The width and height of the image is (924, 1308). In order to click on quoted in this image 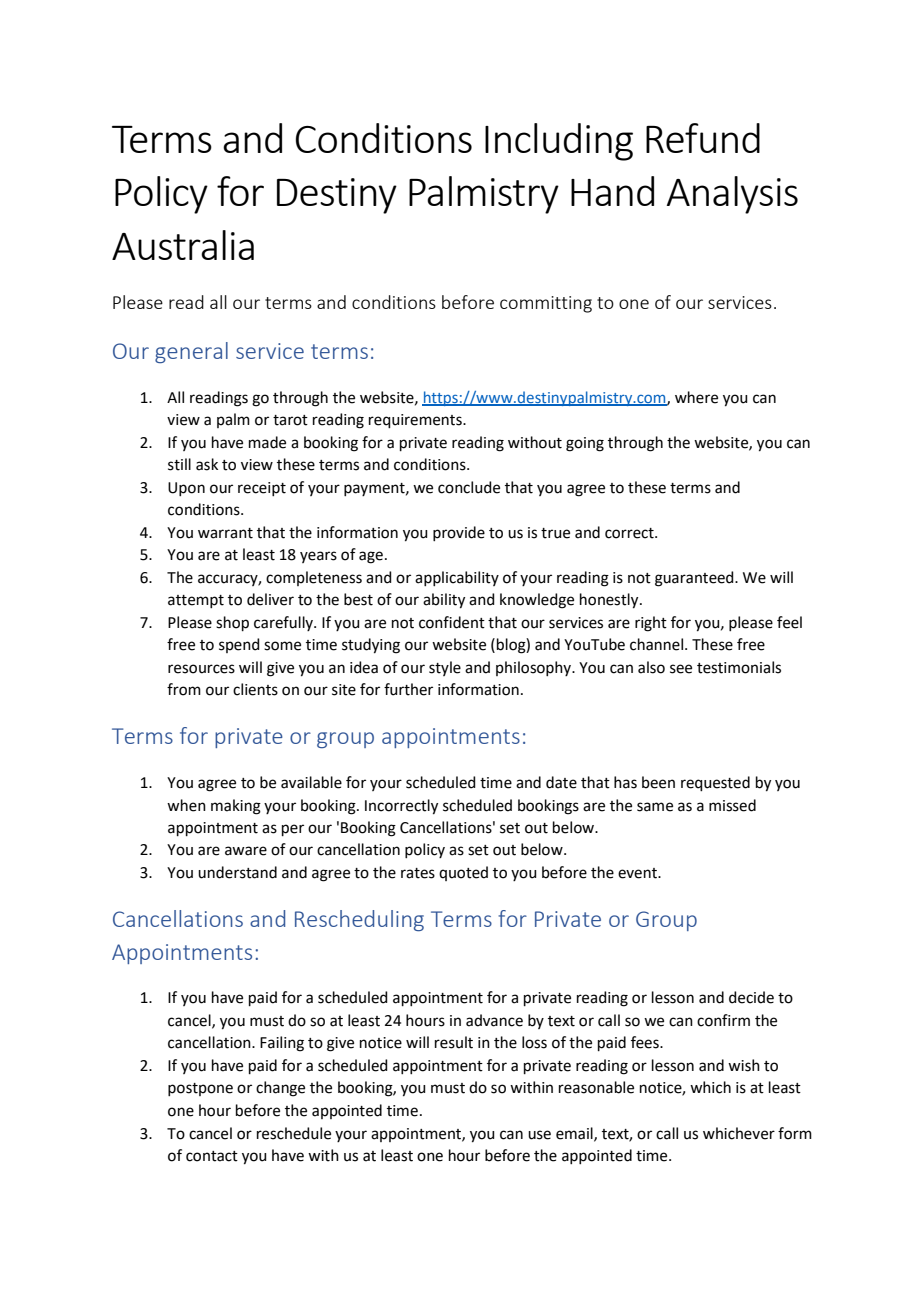, I will do `click(463, 873)`.
